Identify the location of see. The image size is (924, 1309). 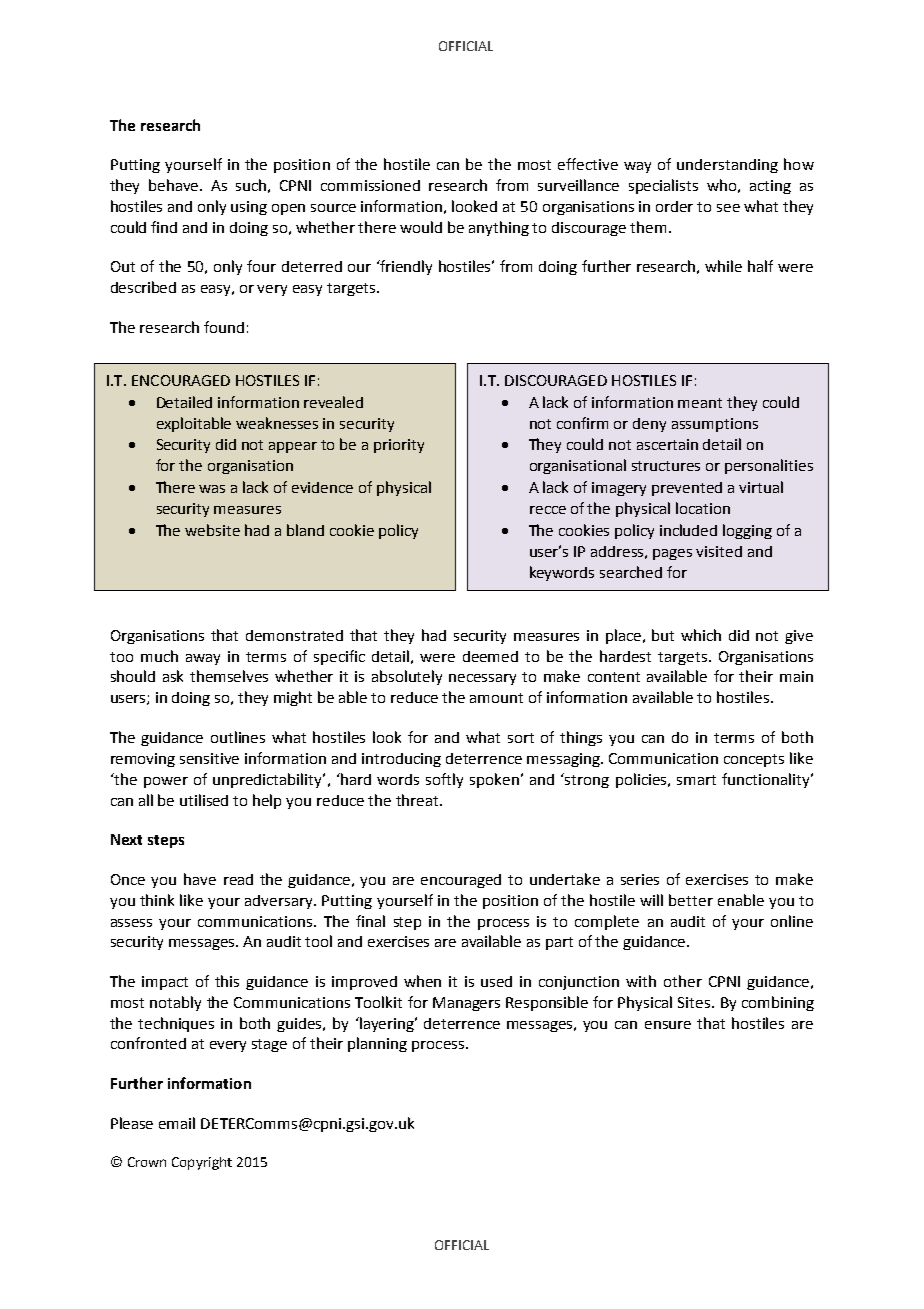
(728, 208).
